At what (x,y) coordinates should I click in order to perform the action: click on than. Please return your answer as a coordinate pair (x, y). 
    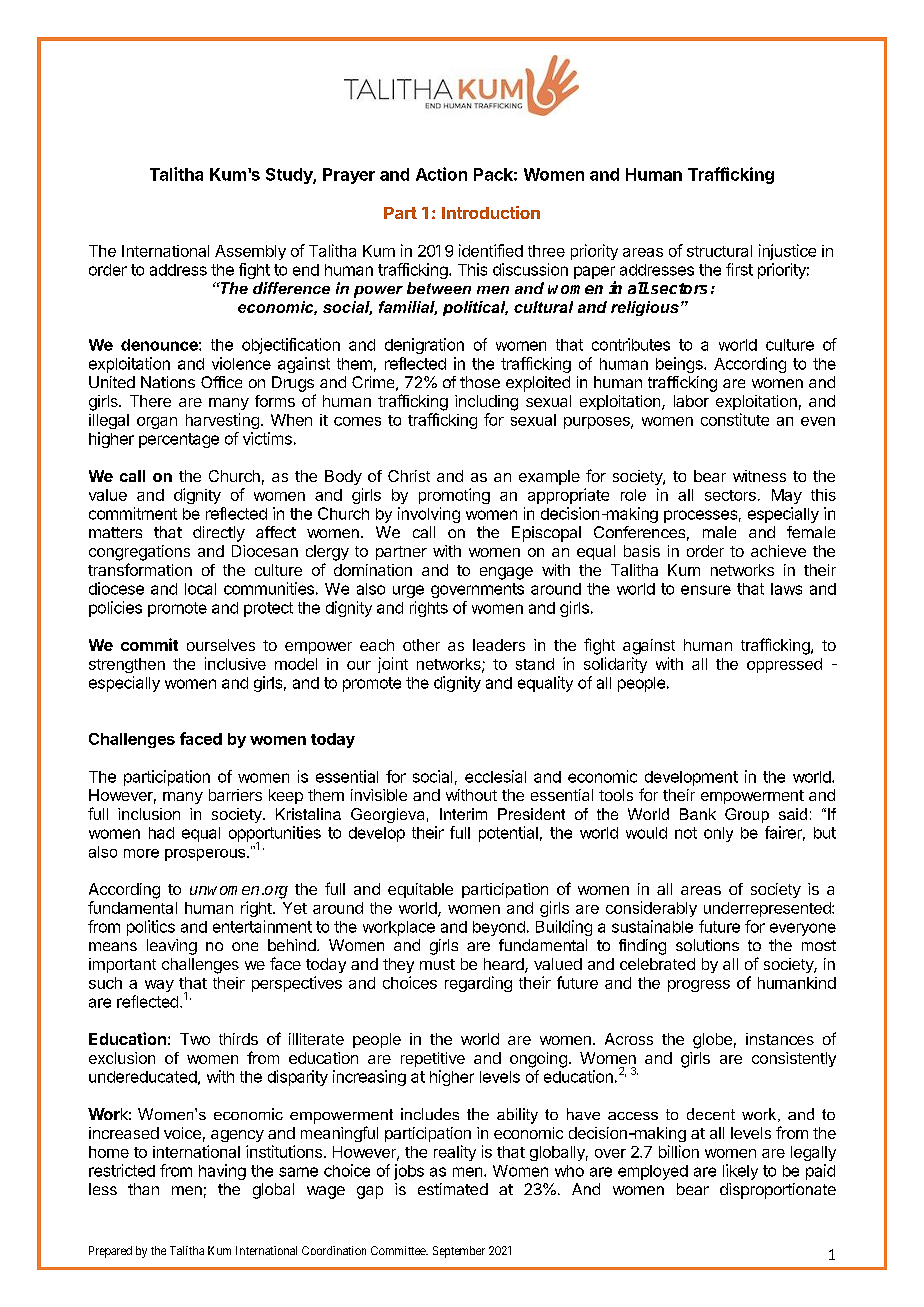
    Looking at the image, I should click on (143, 1189).
